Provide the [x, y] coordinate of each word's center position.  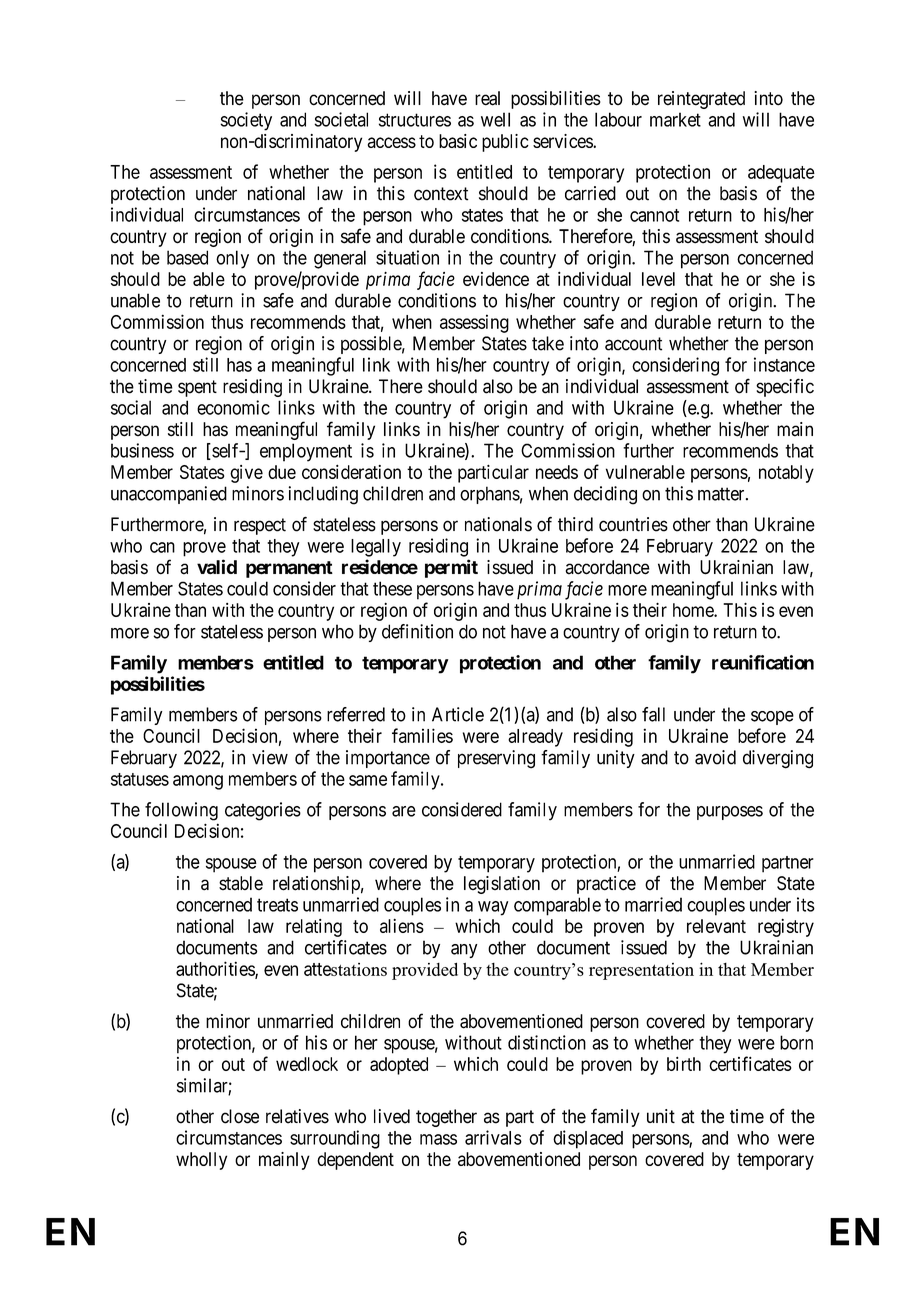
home [694, 610]
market [675, 119]
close [240, 1116]
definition [417, 631]
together [446, 1118]
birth [684, 1064]
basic [458, 141]
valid [217, 566]
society [246, 121]
